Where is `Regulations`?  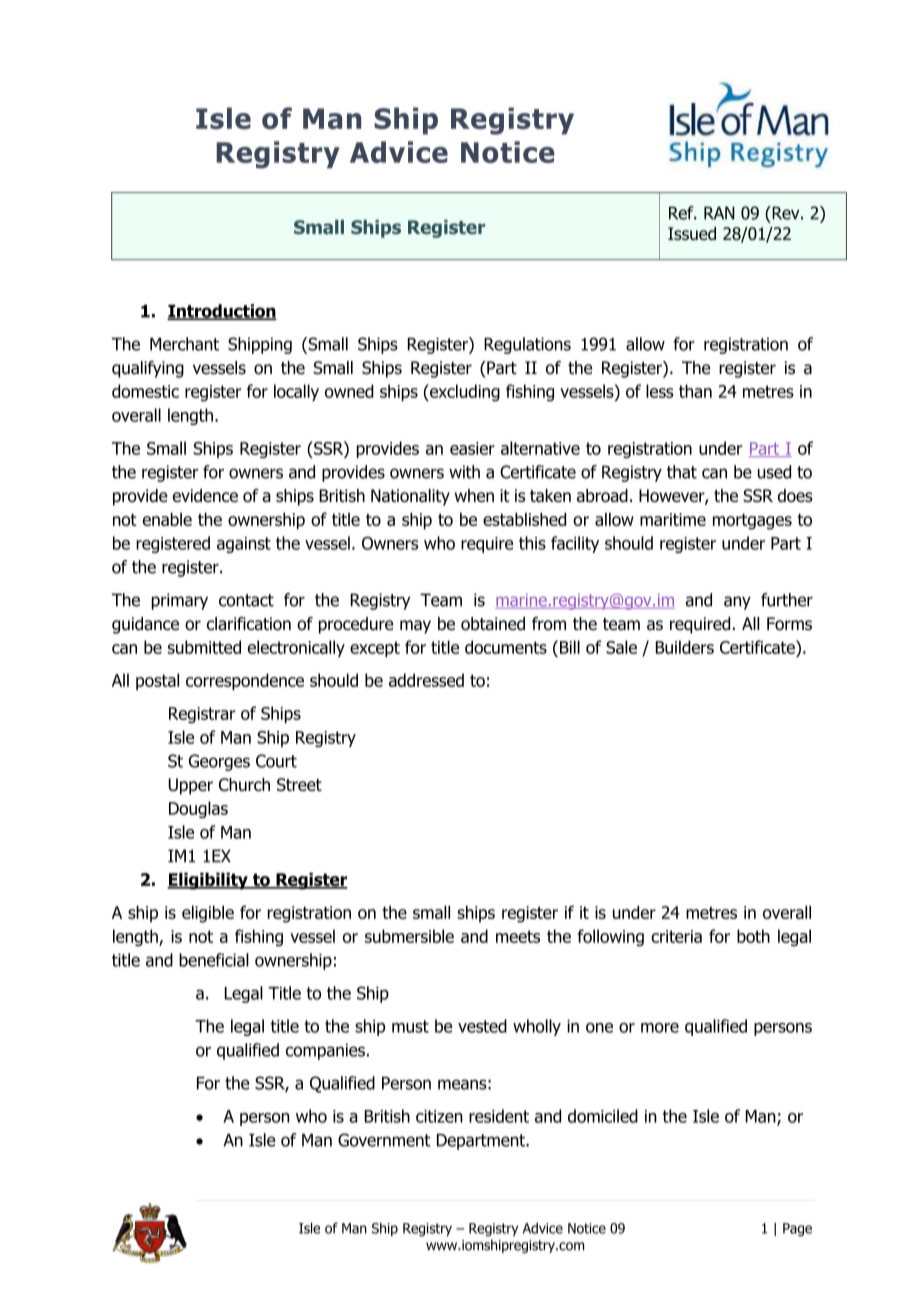
Regulations is located at coordinates (527, 345).
